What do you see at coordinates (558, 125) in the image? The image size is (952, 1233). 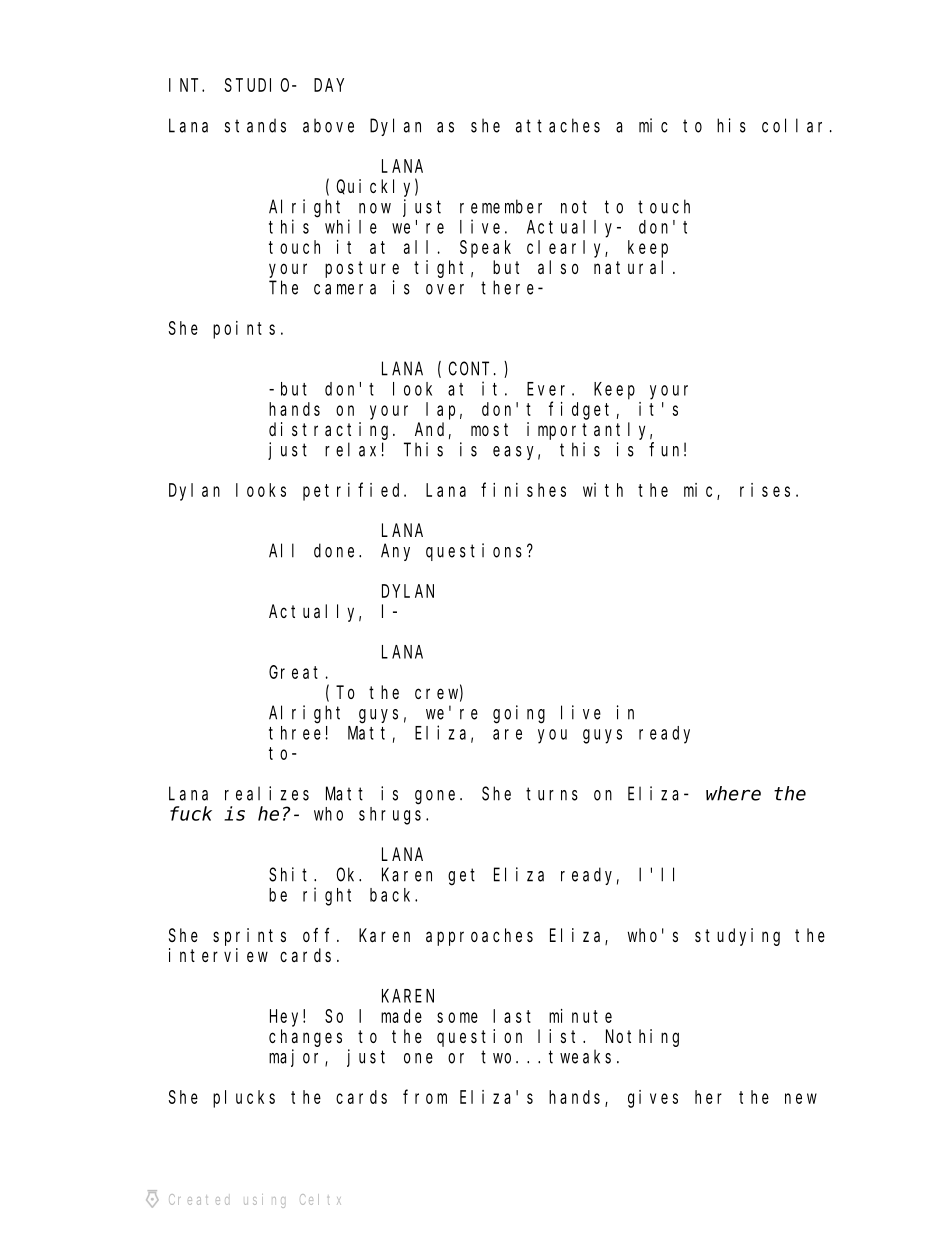 I see `attaches` at bounding box center [558, 125].
